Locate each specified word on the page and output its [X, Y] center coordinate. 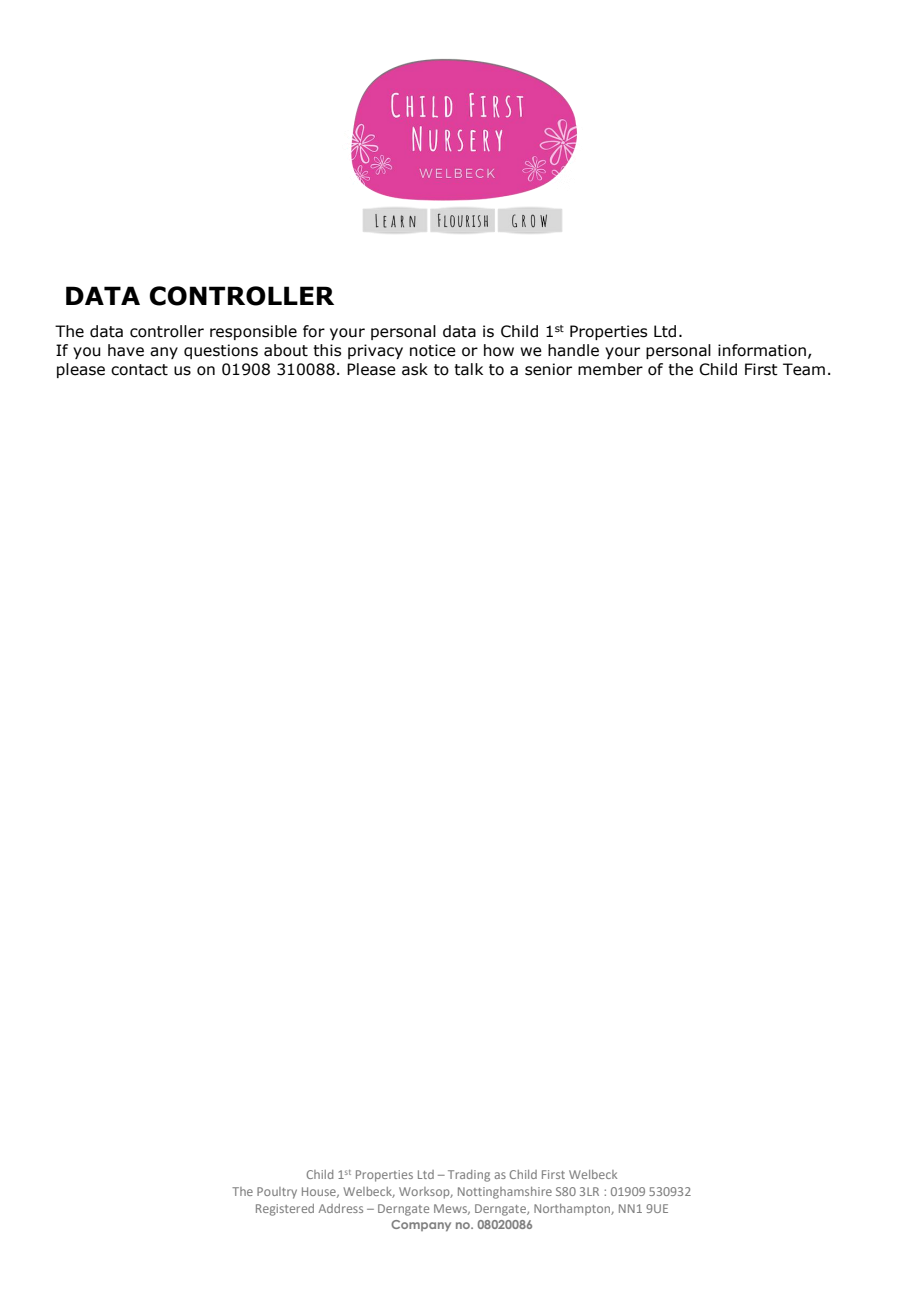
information [762, 350]
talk [468, 369]
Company [421, 1225]
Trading [469, 1176]
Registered [285, 1210]
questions [221, 351]
